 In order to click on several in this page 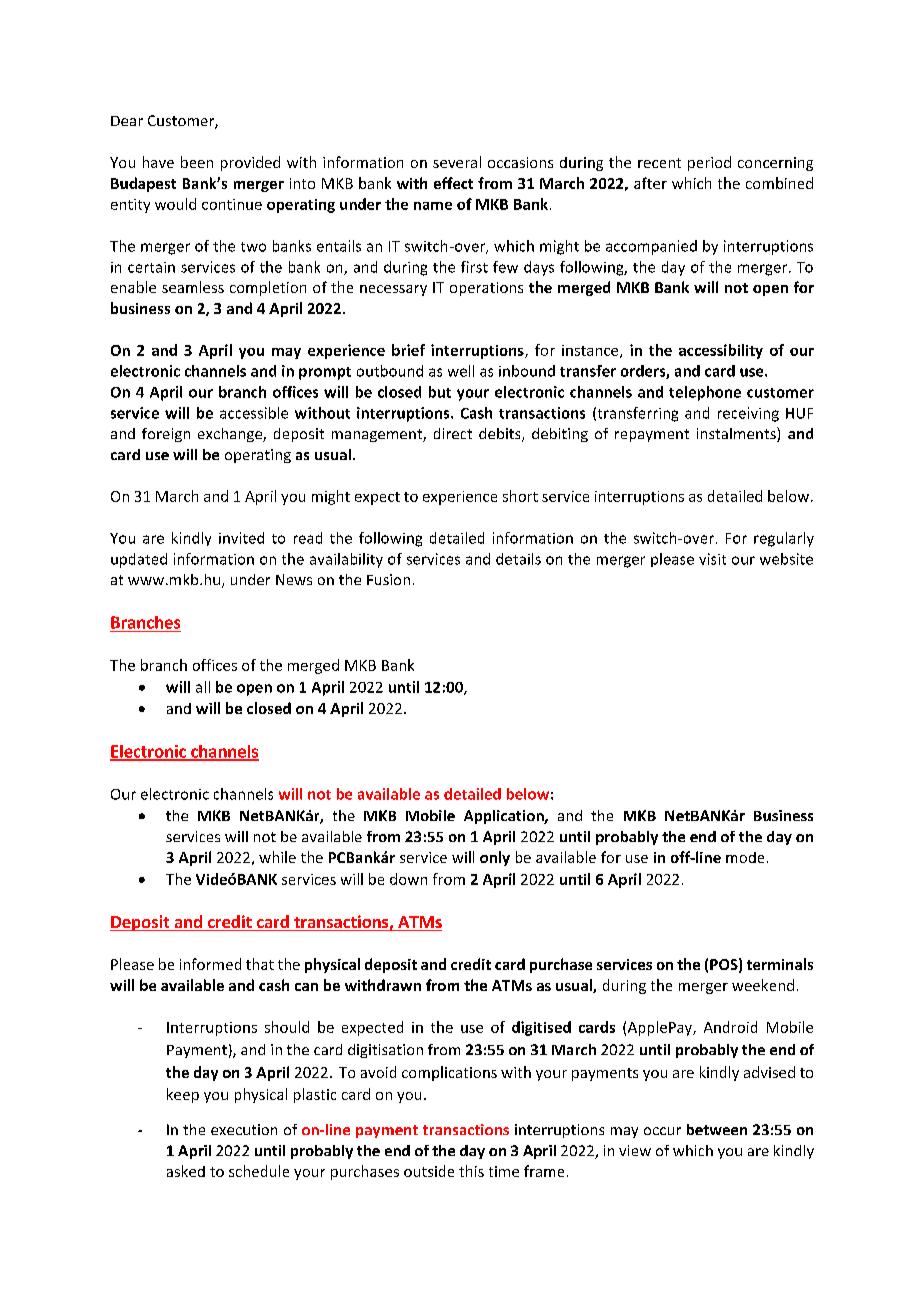, I will do `click(457, 162)`.
